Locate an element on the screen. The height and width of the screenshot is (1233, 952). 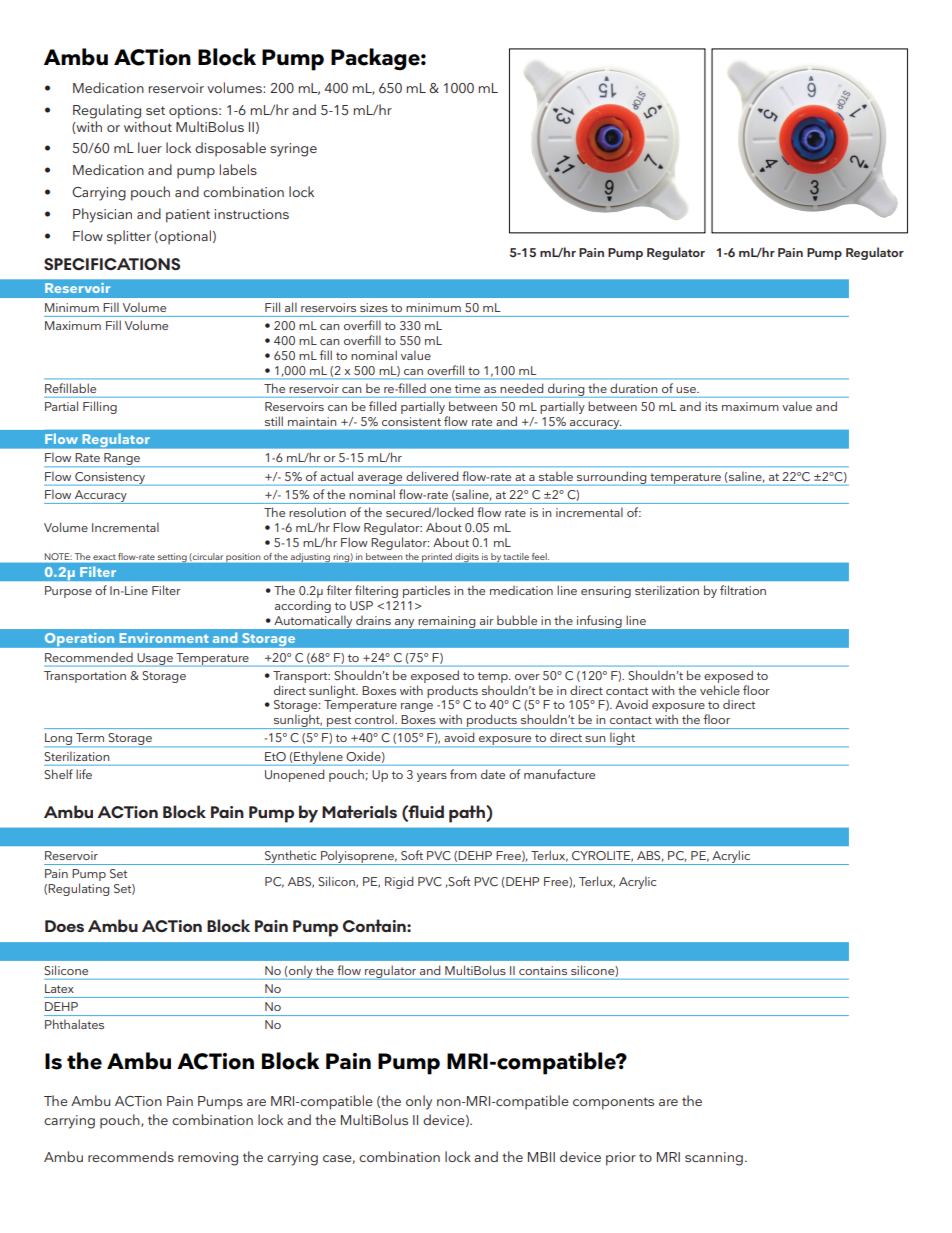
instructions is located at coordinates (251, 214).
